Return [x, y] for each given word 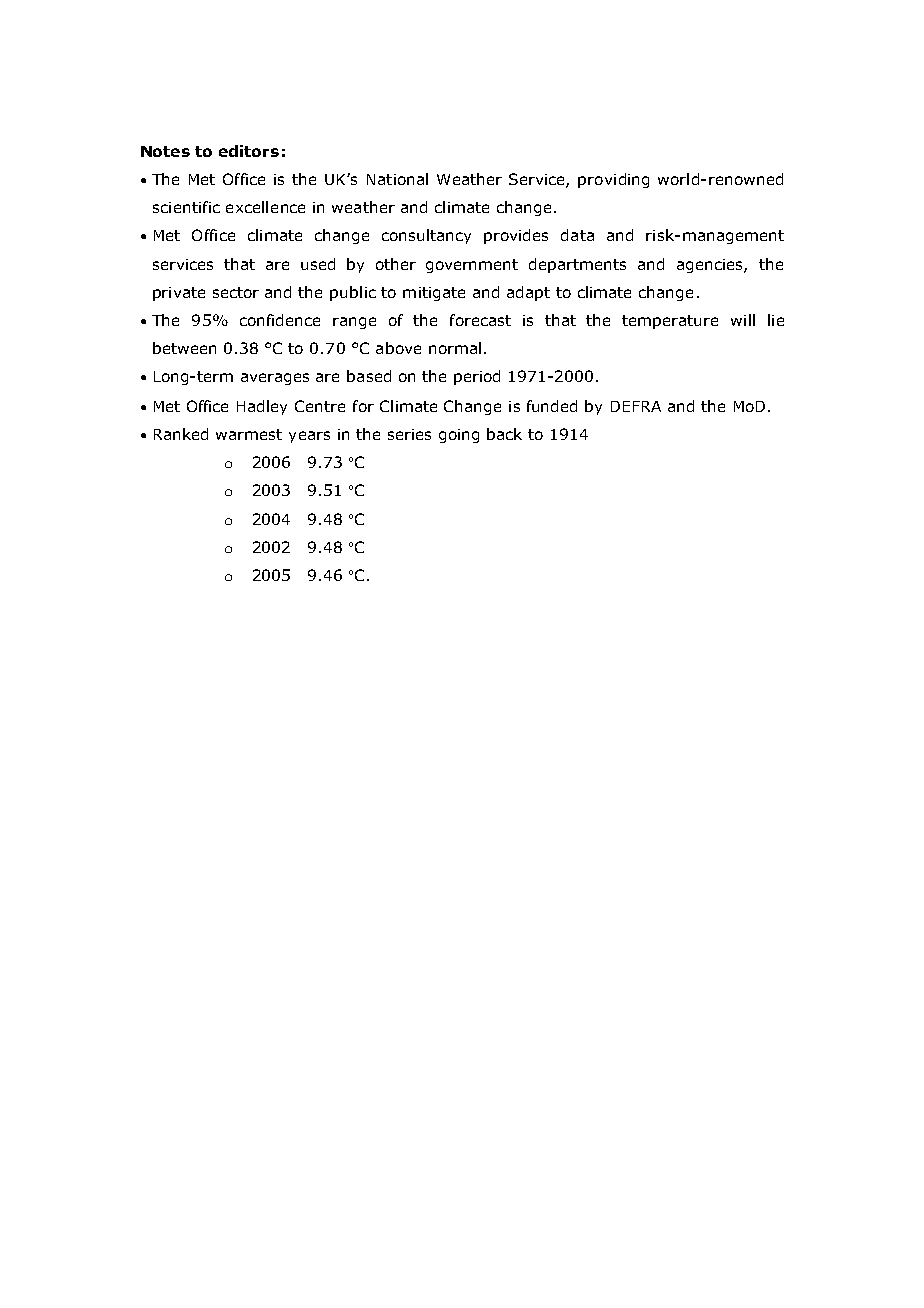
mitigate [434, 294]
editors [249, 151]
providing [613, 180]
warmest [249, 434]
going [459, 436]
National [397, 179]
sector [236, 292]
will [743, 320]
